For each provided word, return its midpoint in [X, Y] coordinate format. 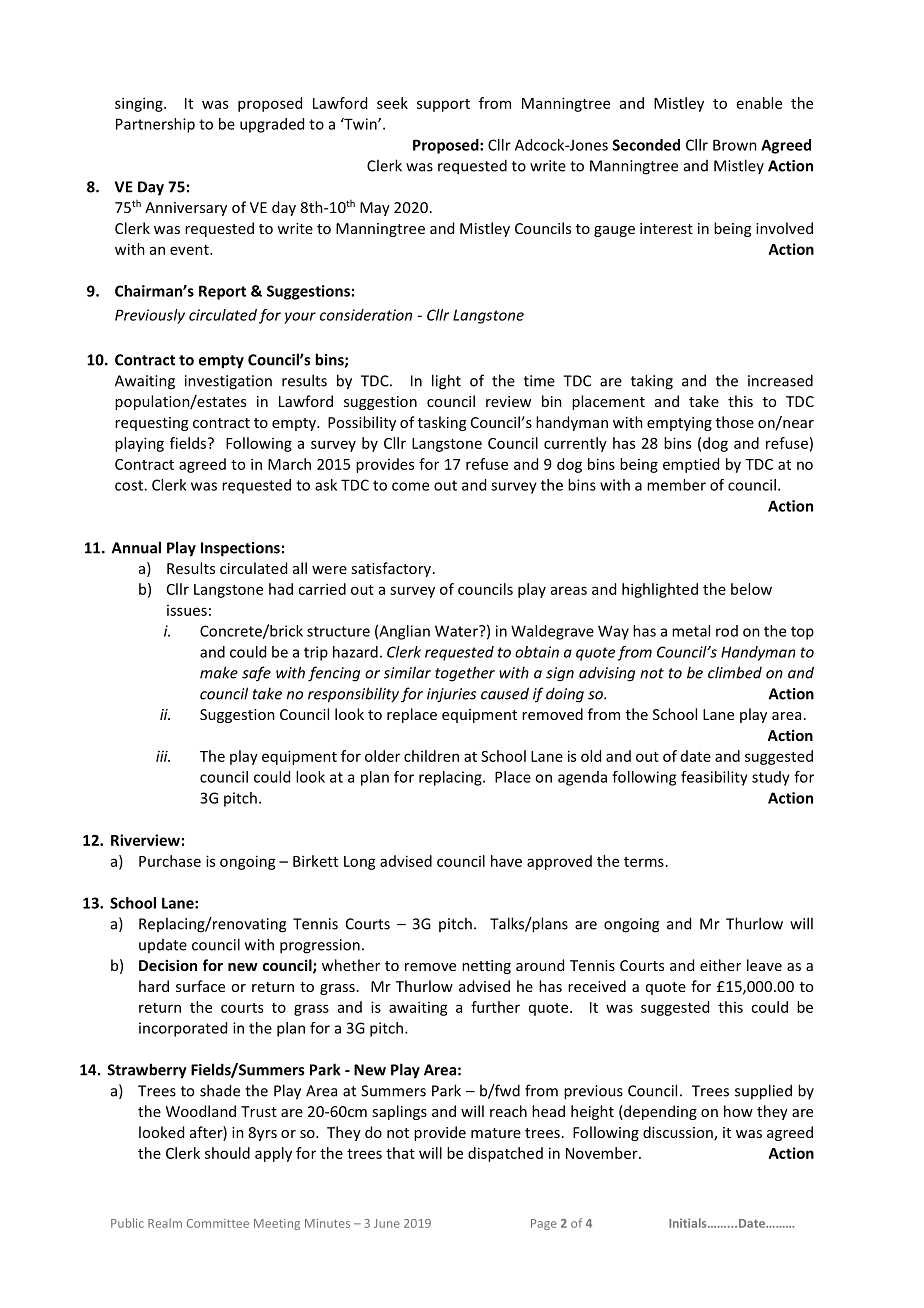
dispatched [505, 1154]
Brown [735, 145]
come [410, 486]
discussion [679, 1133]
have [506, 861]
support [443, 105]
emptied [691, 465]
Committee [218, 1223]
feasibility [714, 778]
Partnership [155, 125]
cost [130, 485]
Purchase [170, 861]
